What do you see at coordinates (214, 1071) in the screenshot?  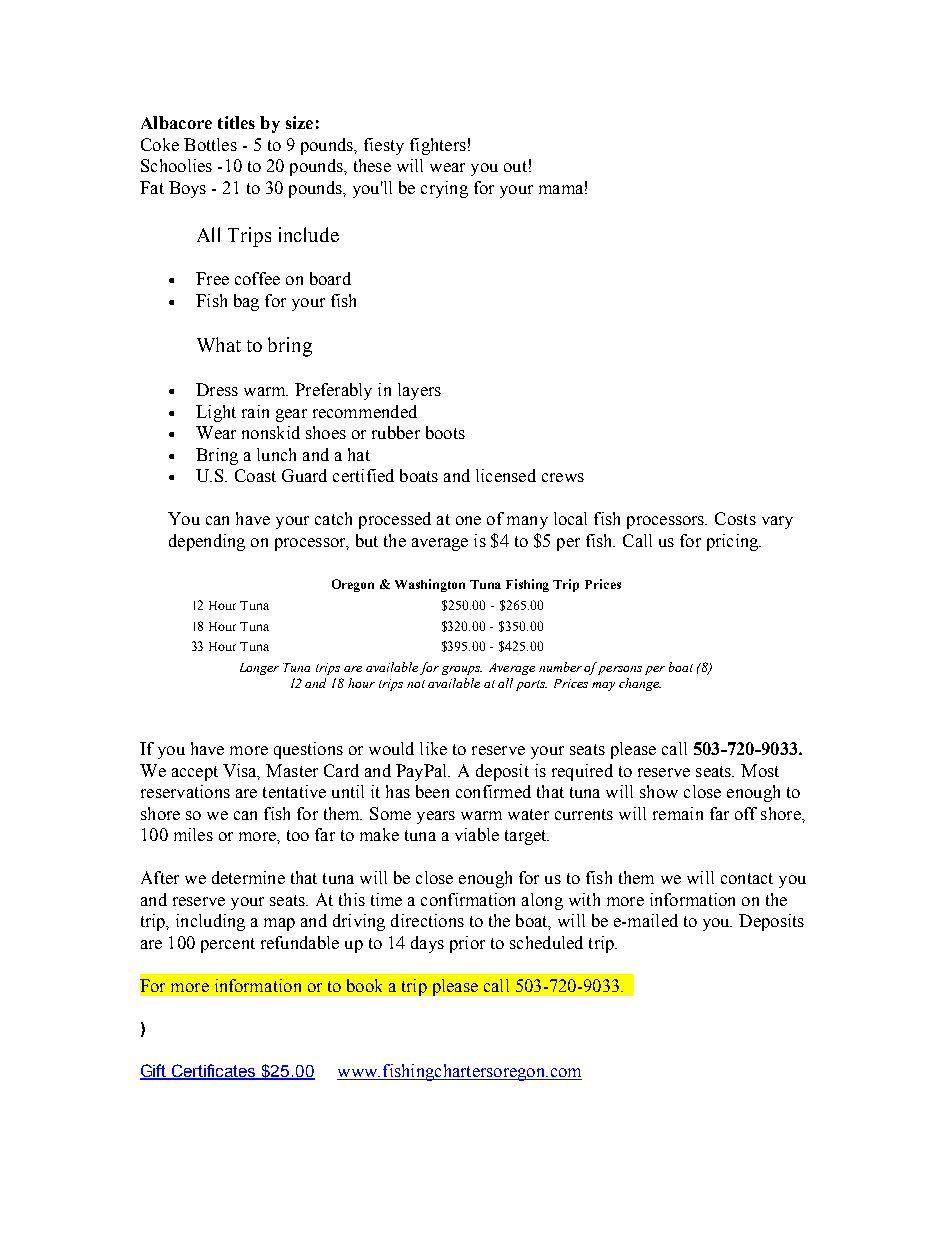 I see `Certificates` at bounding box center [214, 1071].
